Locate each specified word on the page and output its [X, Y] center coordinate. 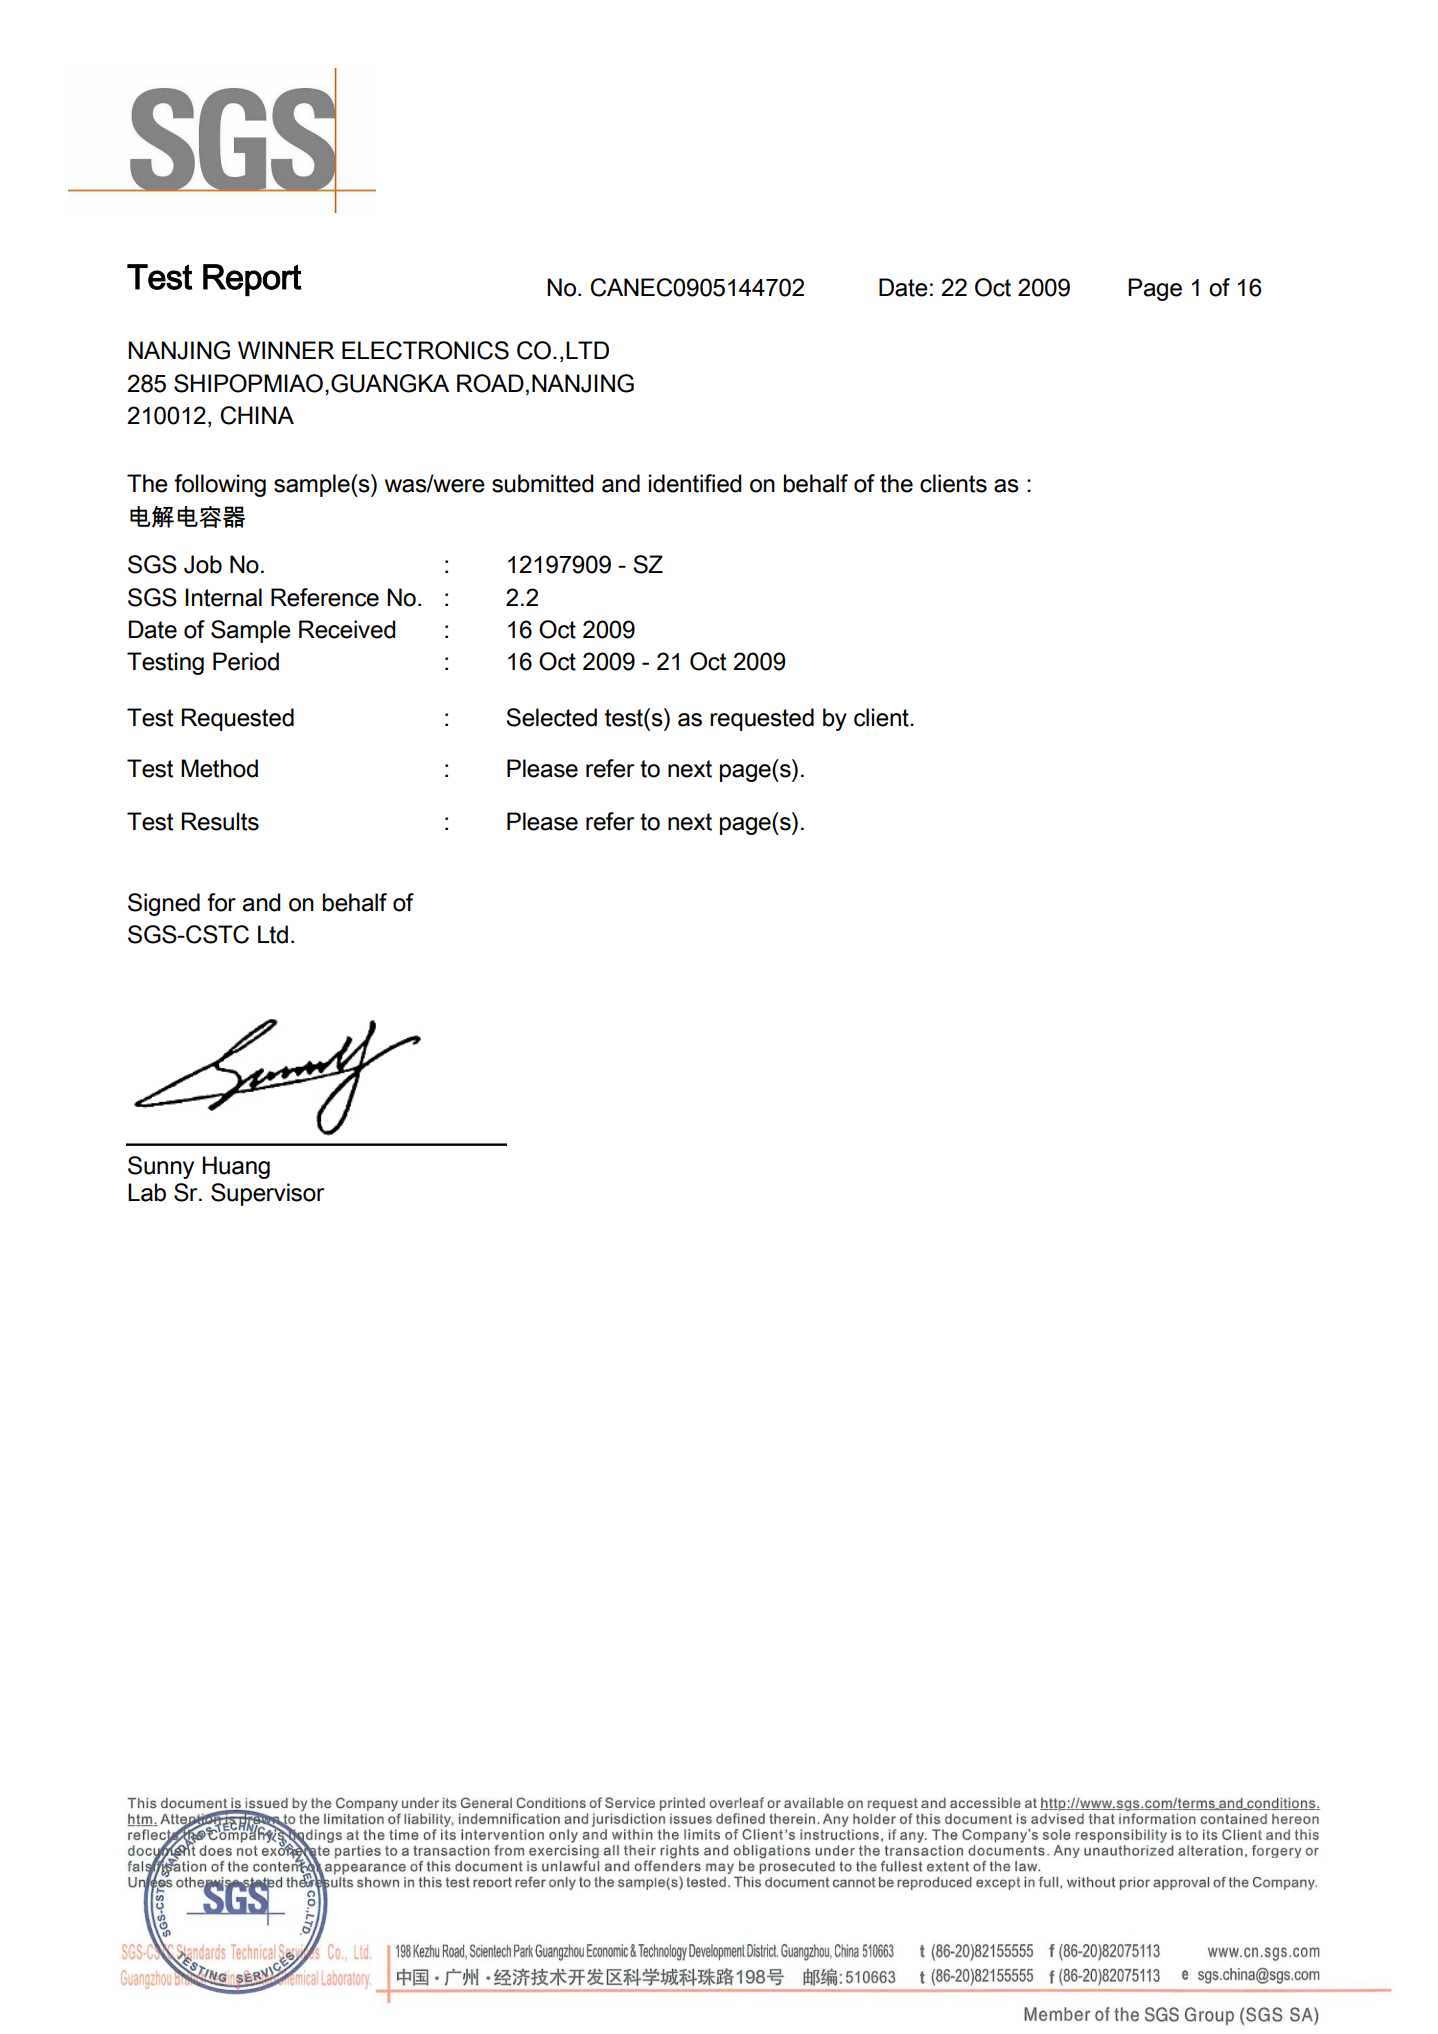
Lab [147, 1192]
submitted [542, 483]
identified [695, 483]
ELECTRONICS [425, 350]
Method [219, 768]
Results [220, 821]
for [221, 902]
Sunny [161, 1167]
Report [252, 280]
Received [347, 629]
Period [246, 661]
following [220, 485]
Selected [551, 717]
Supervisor [267, 1194]
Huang [236, 1167]
